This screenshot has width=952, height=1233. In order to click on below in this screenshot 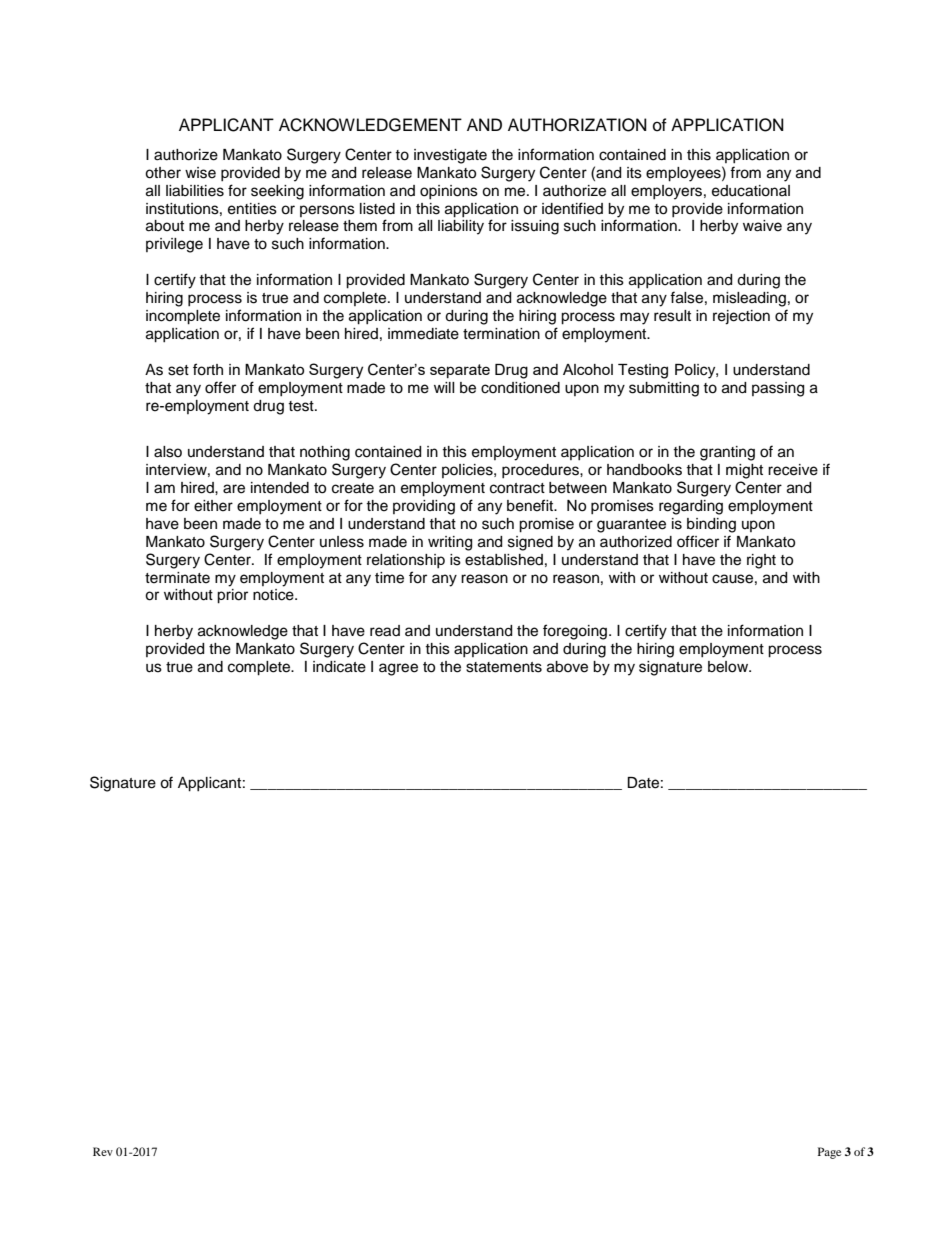, I will do `click(729, 667)`.
